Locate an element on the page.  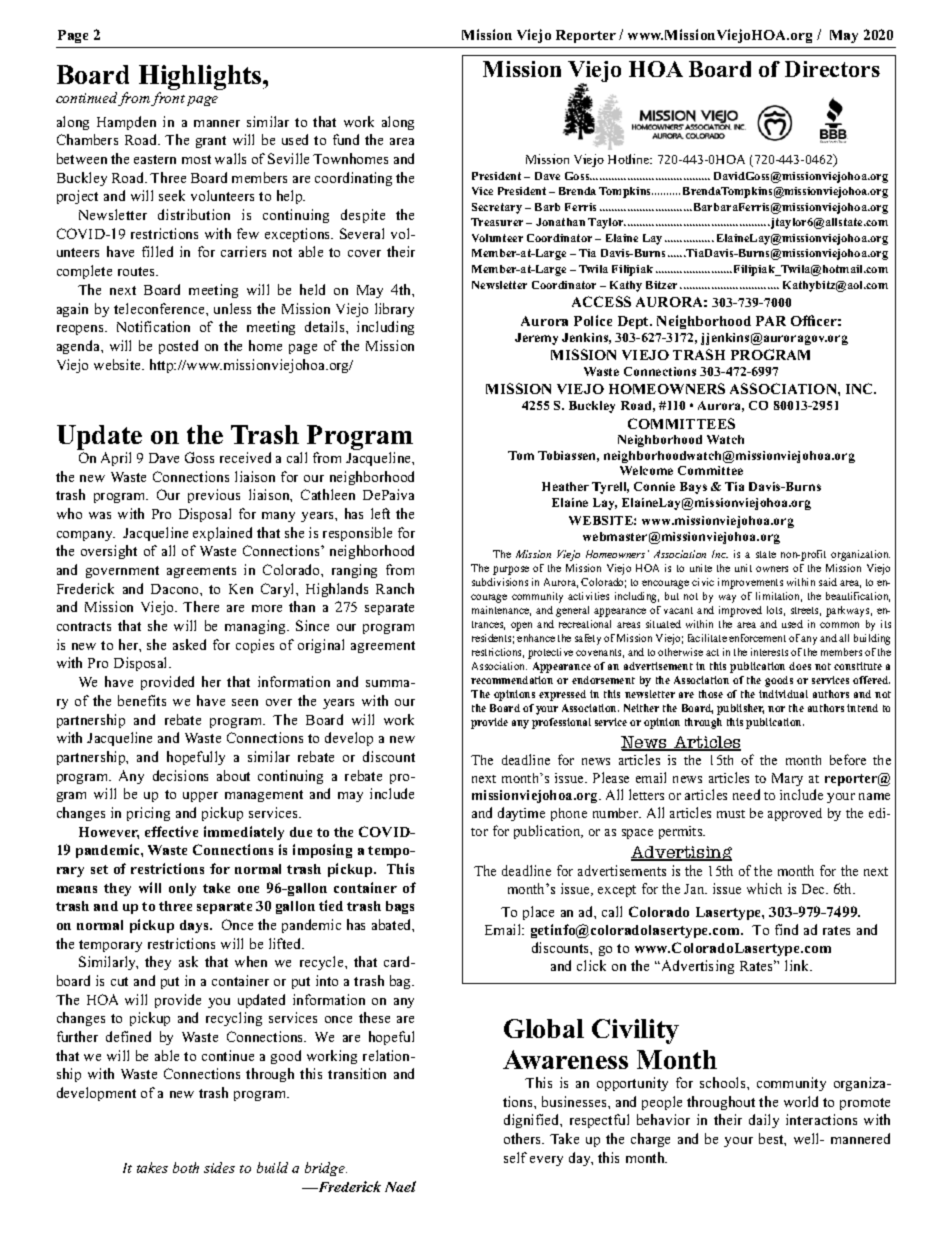
which is located at coordinates (764, 888).
